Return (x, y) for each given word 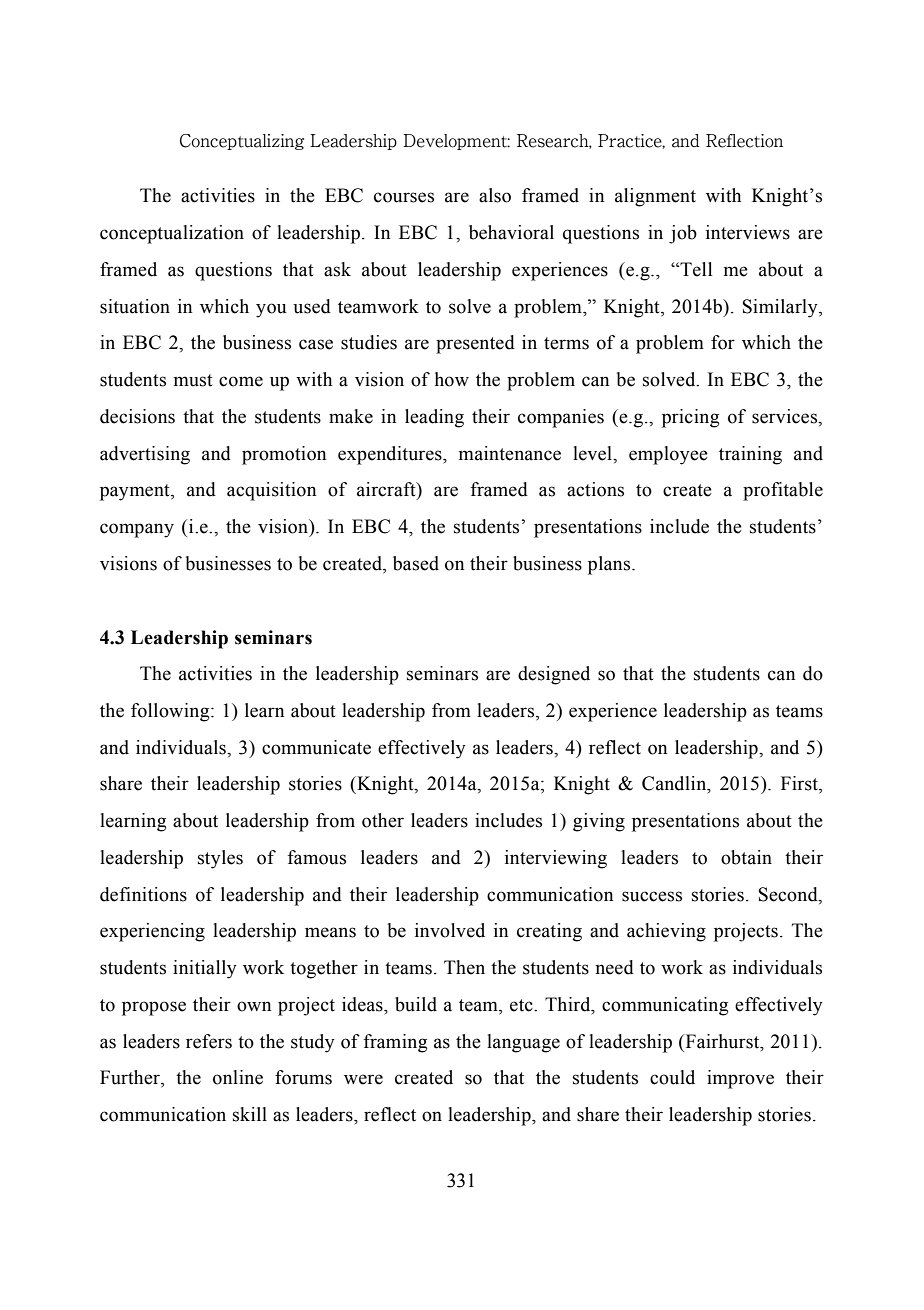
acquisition (271, 491)
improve (740, 1079)
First (800, 784)
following (171, 712)
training (750, 455)
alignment (655, 197)
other (383, 820)
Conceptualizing (242, 142)
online (238, 1077)
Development (456, 142)
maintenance (510, 453)
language (523, 1043)
